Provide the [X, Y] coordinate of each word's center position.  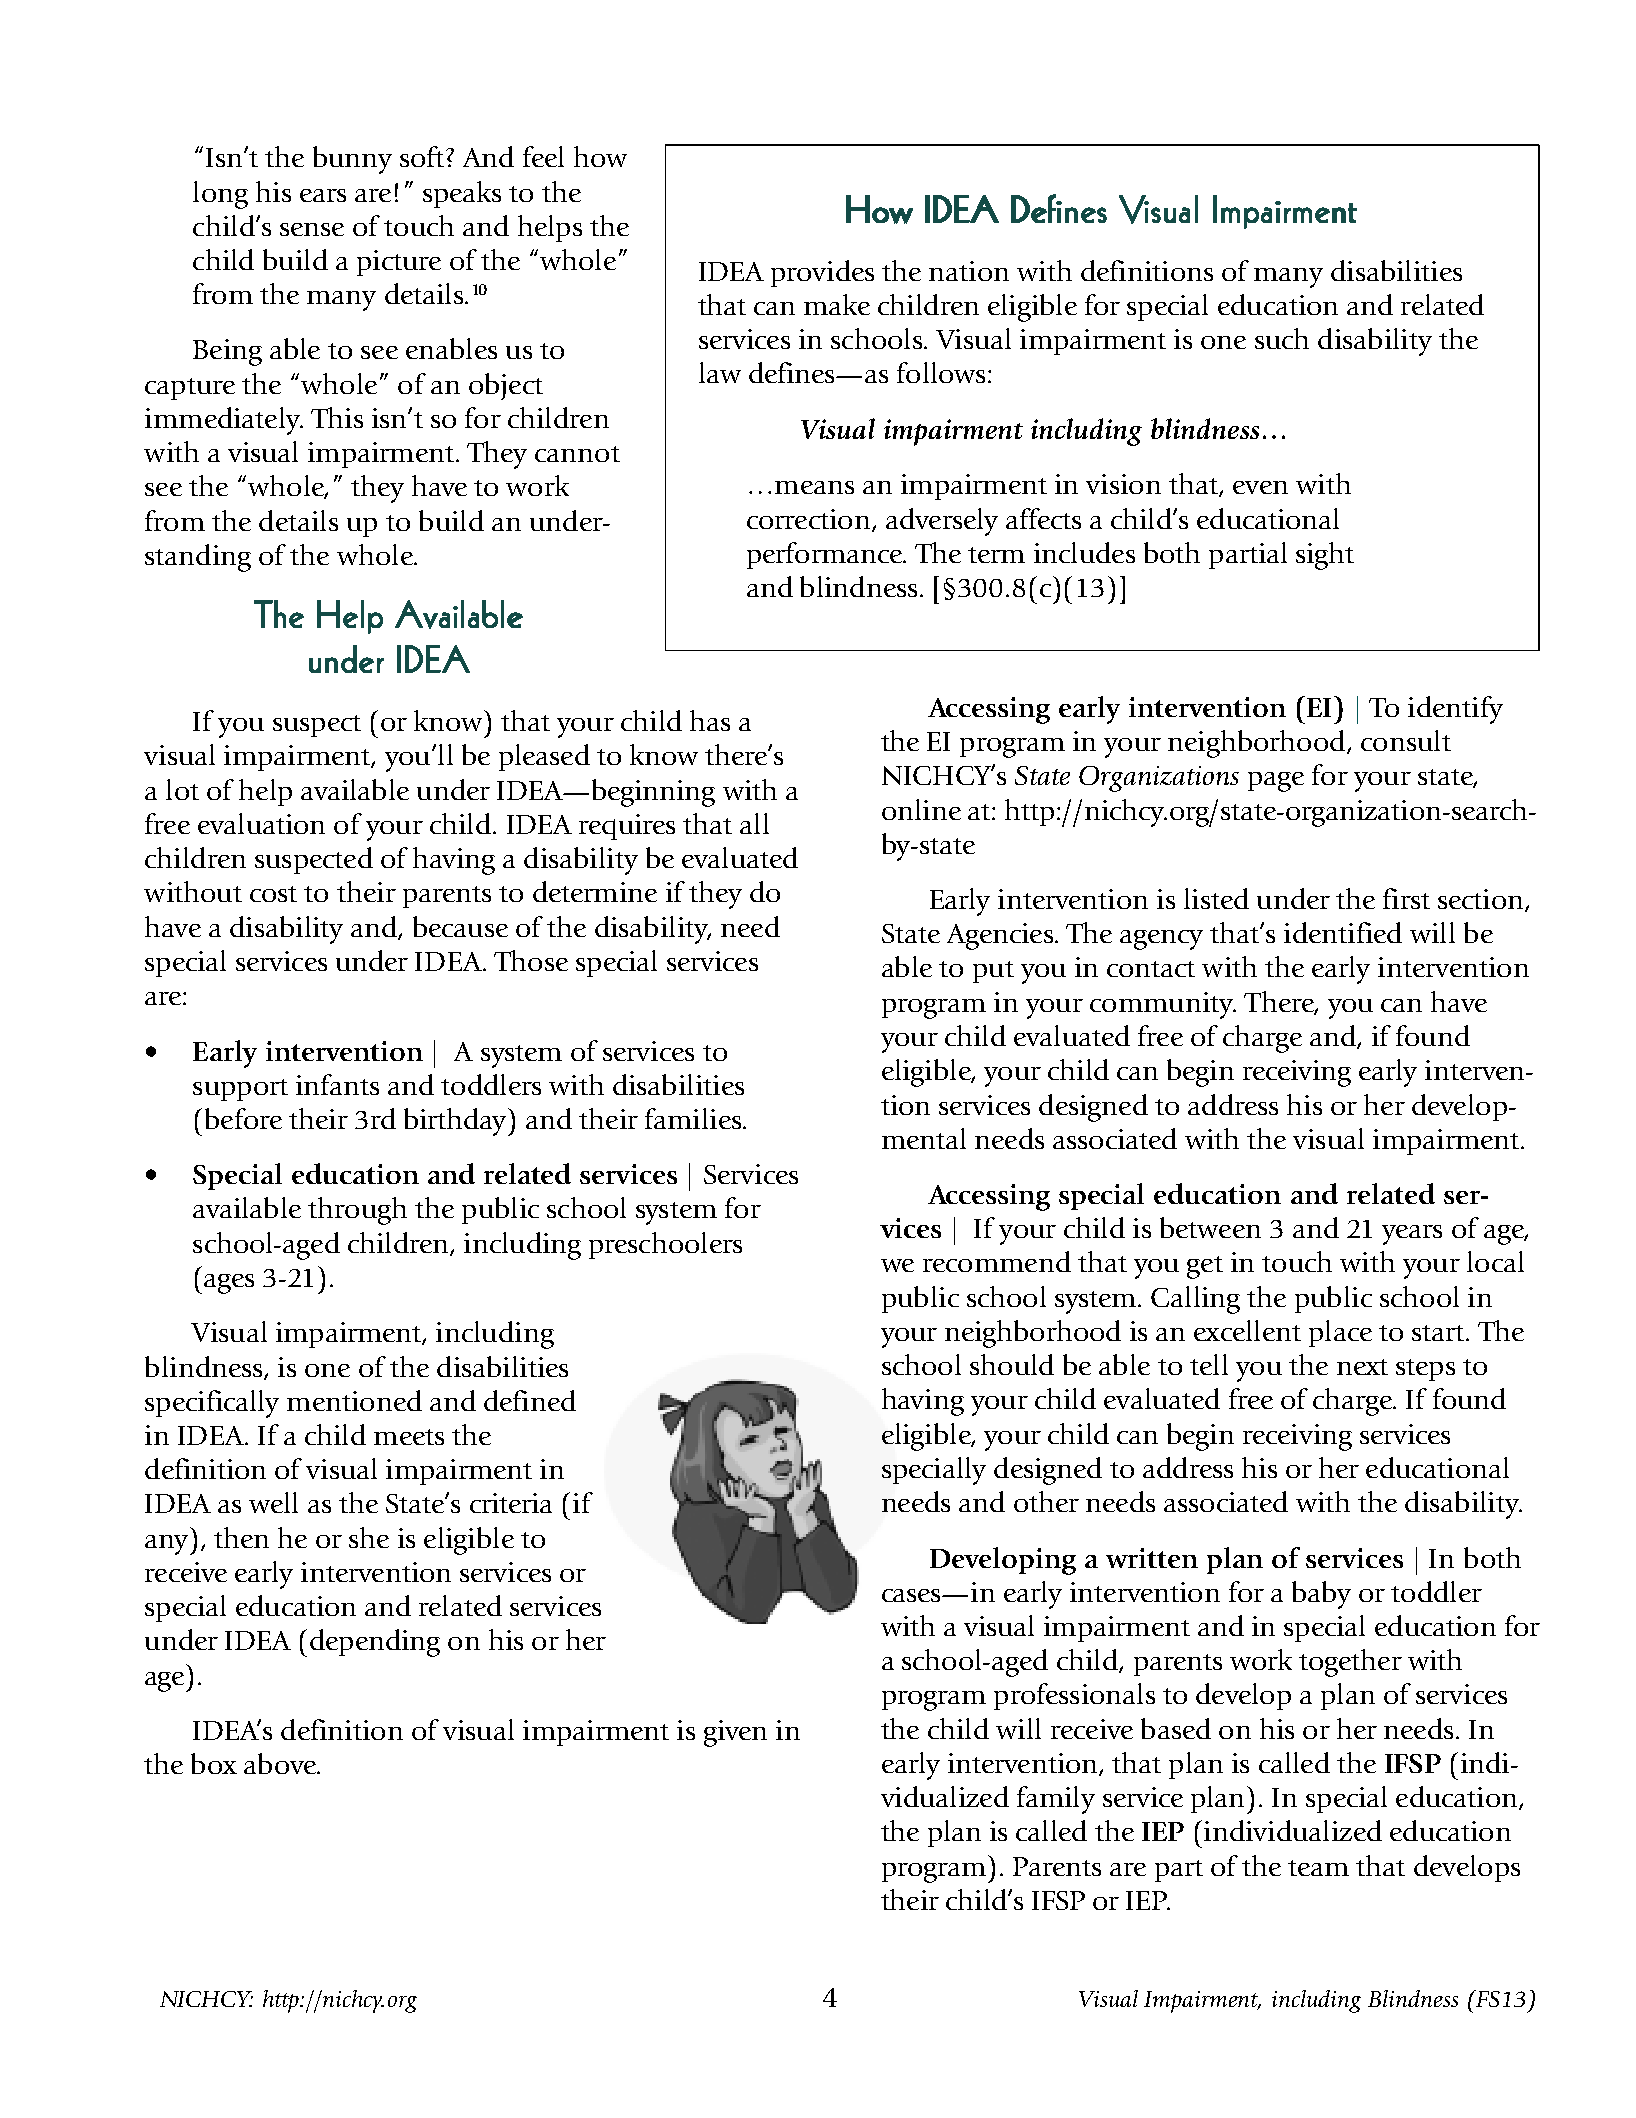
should [1012, 1364]
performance [825, 555]
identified [1343, 932]
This [337, 417]
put [993, 972]
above [281, 1763]
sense [312, 229]
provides [822, 273]
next [1362, 1367]
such [1282, 338]
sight [1325, 556]
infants [337, 1084]
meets [409, 1437]
